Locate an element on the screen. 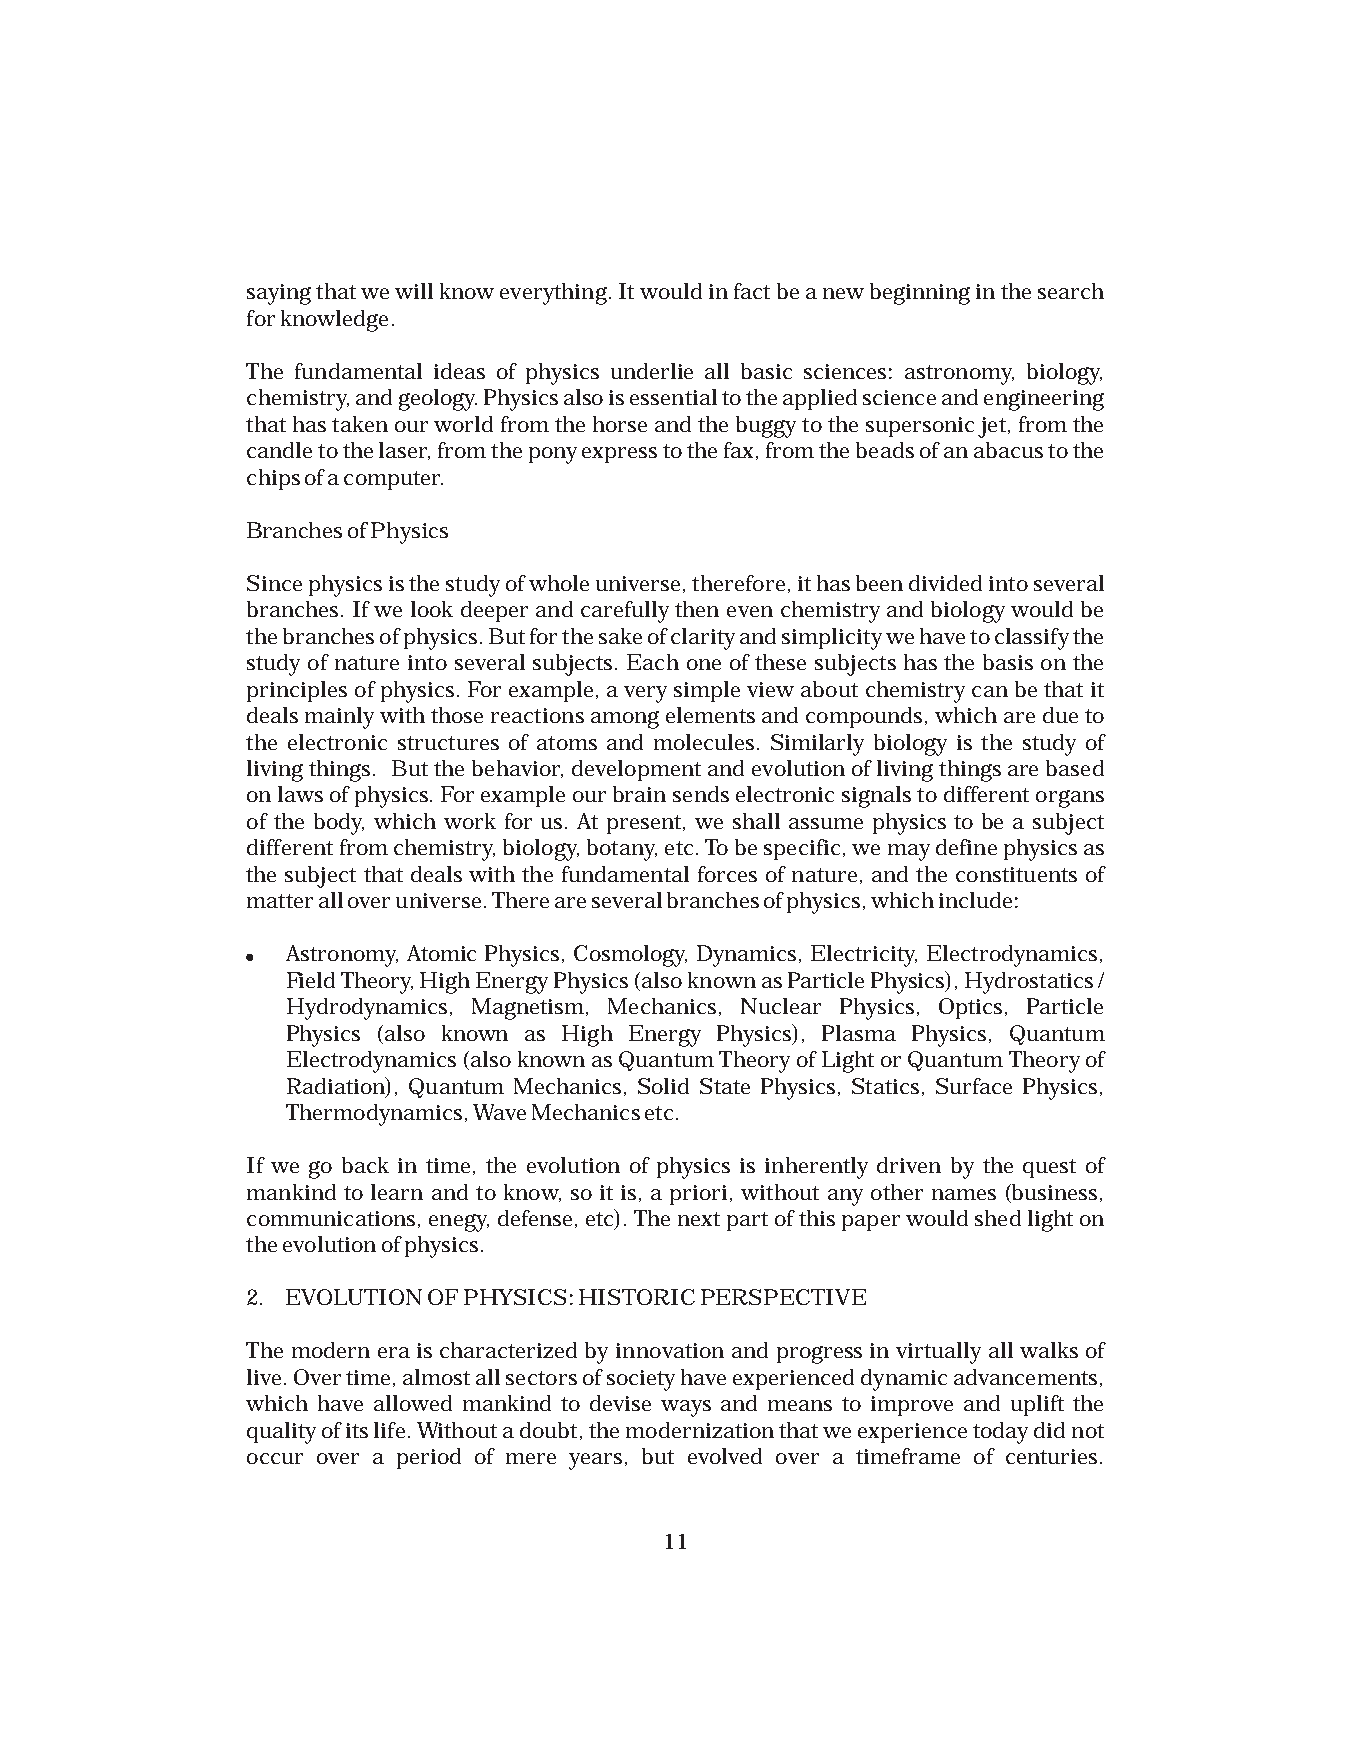  quest is located at coordinates (1049, 1168).
